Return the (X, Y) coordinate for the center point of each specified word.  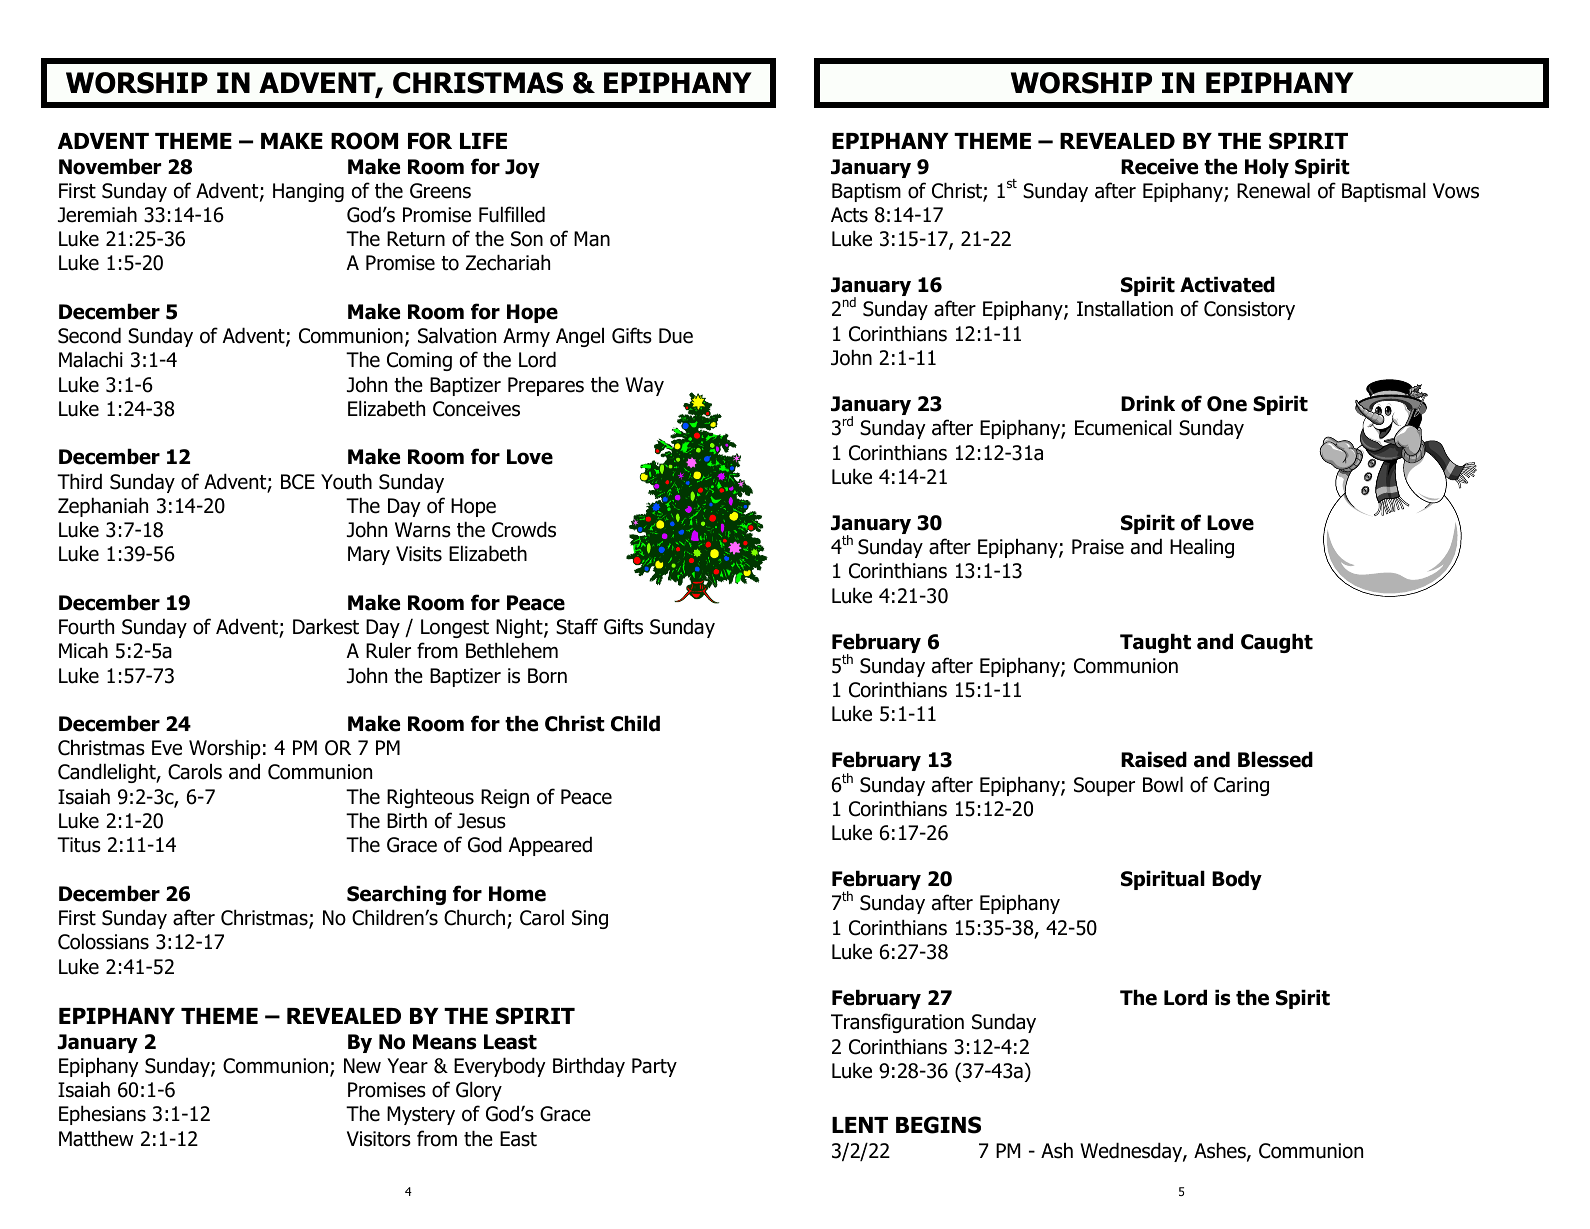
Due (676, 336)
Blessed (1275, 759)
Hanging (308, 192)
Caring (1241, 786)
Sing (590, 919)
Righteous (430, 798)
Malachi (91, 359)
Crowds (524, 529)
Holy (1267, 168)
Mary (369, 555)
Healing (1202, 548)
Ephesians (102, 1115)
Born (547, 676)
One (1227, 404)
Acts (849, 215)
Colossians (103, 941)
